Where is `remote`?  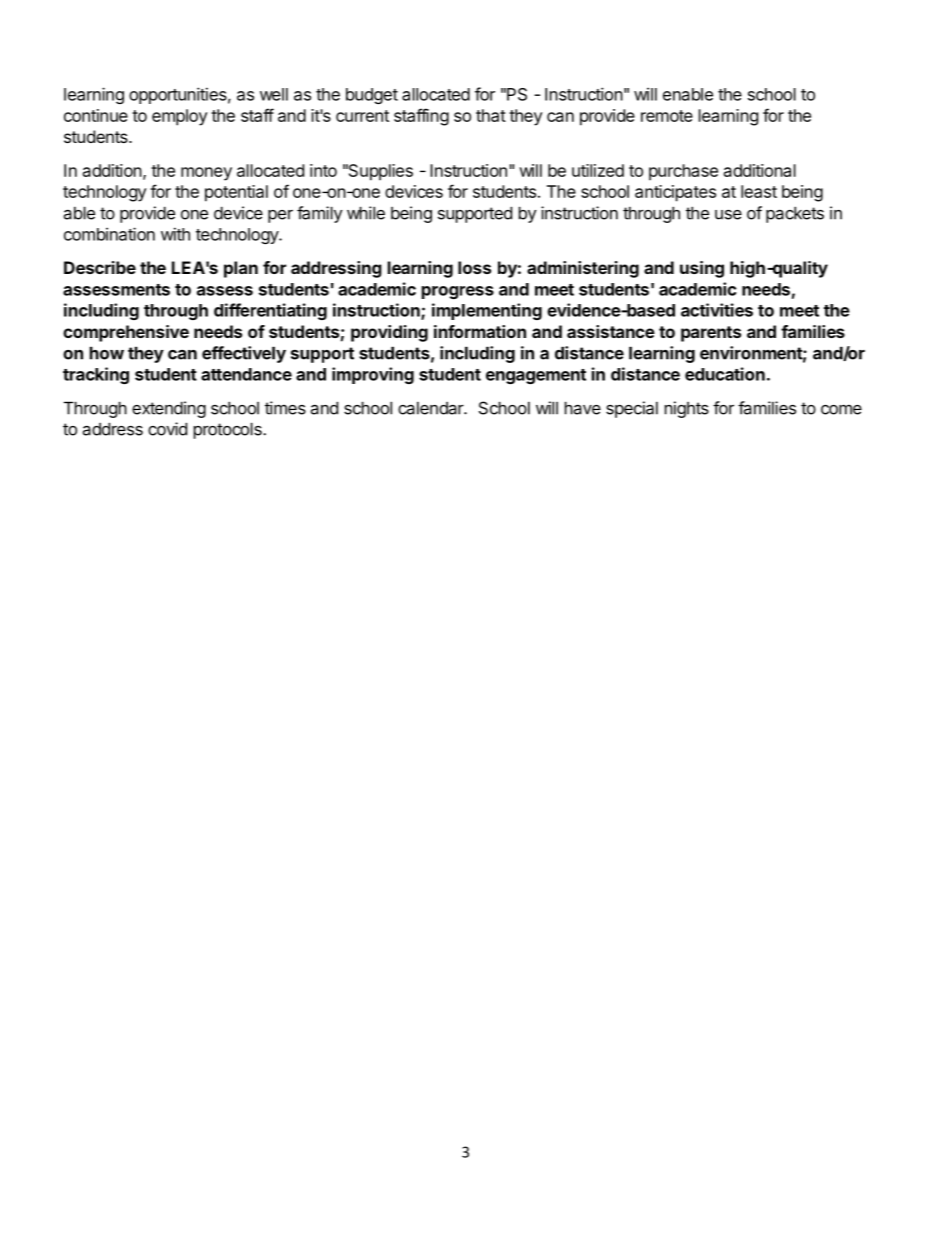
remote is located at coordinates (667, 116).
